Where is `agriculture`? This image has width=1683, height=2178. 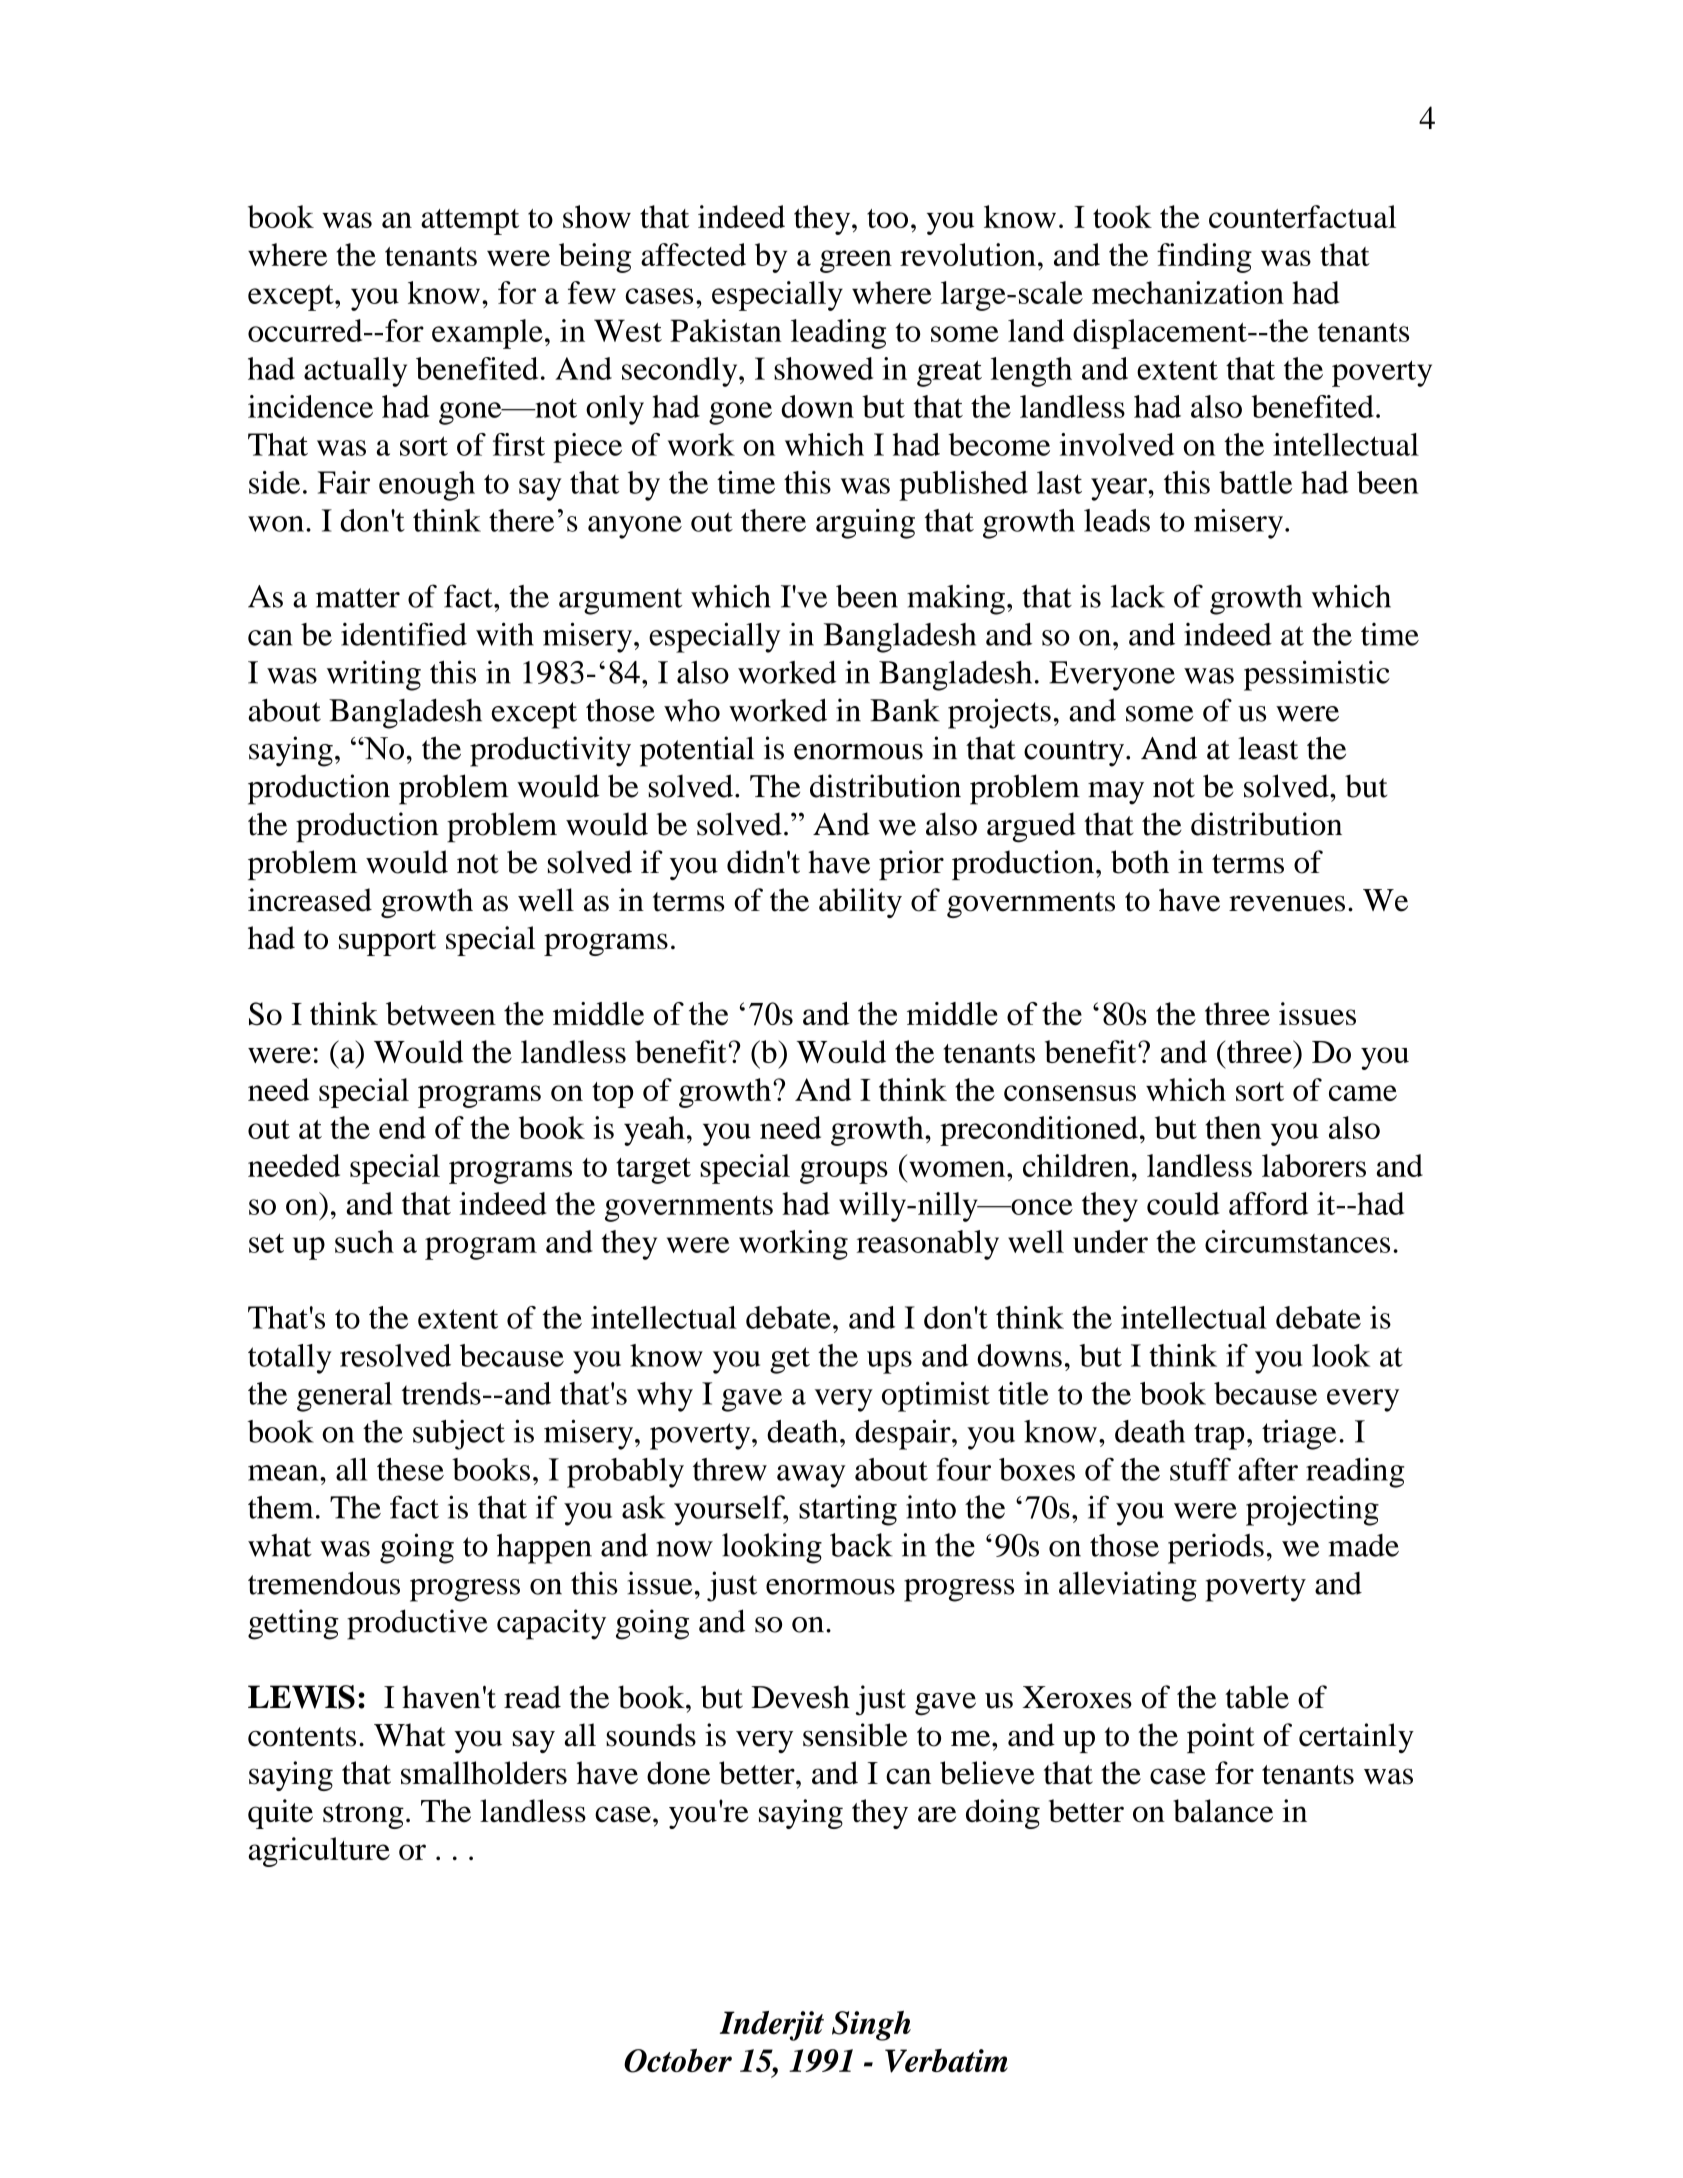 agriculture is located at coordinates (319, 1852).
